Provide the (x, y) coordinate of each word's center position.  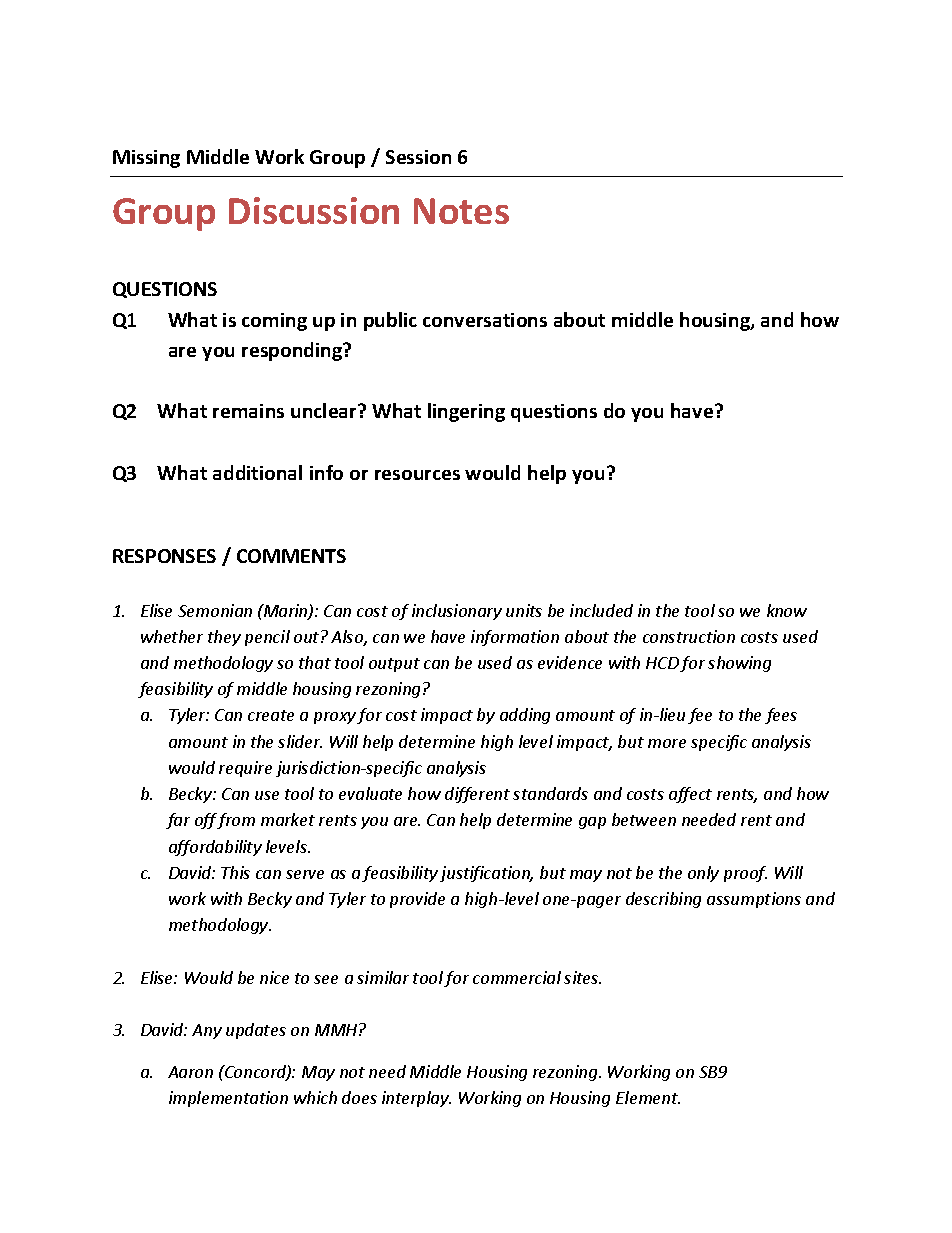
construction (689, 636)
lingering (466, 412)
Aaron (190, 1072)
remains (248, 411)
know (787, 610)
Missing (146, 159)
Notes (461, 211)
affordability (215, 848)
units (524, 610)
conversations (485, 320)
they (224, 638)
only (703, 874)
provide (417, 900)
